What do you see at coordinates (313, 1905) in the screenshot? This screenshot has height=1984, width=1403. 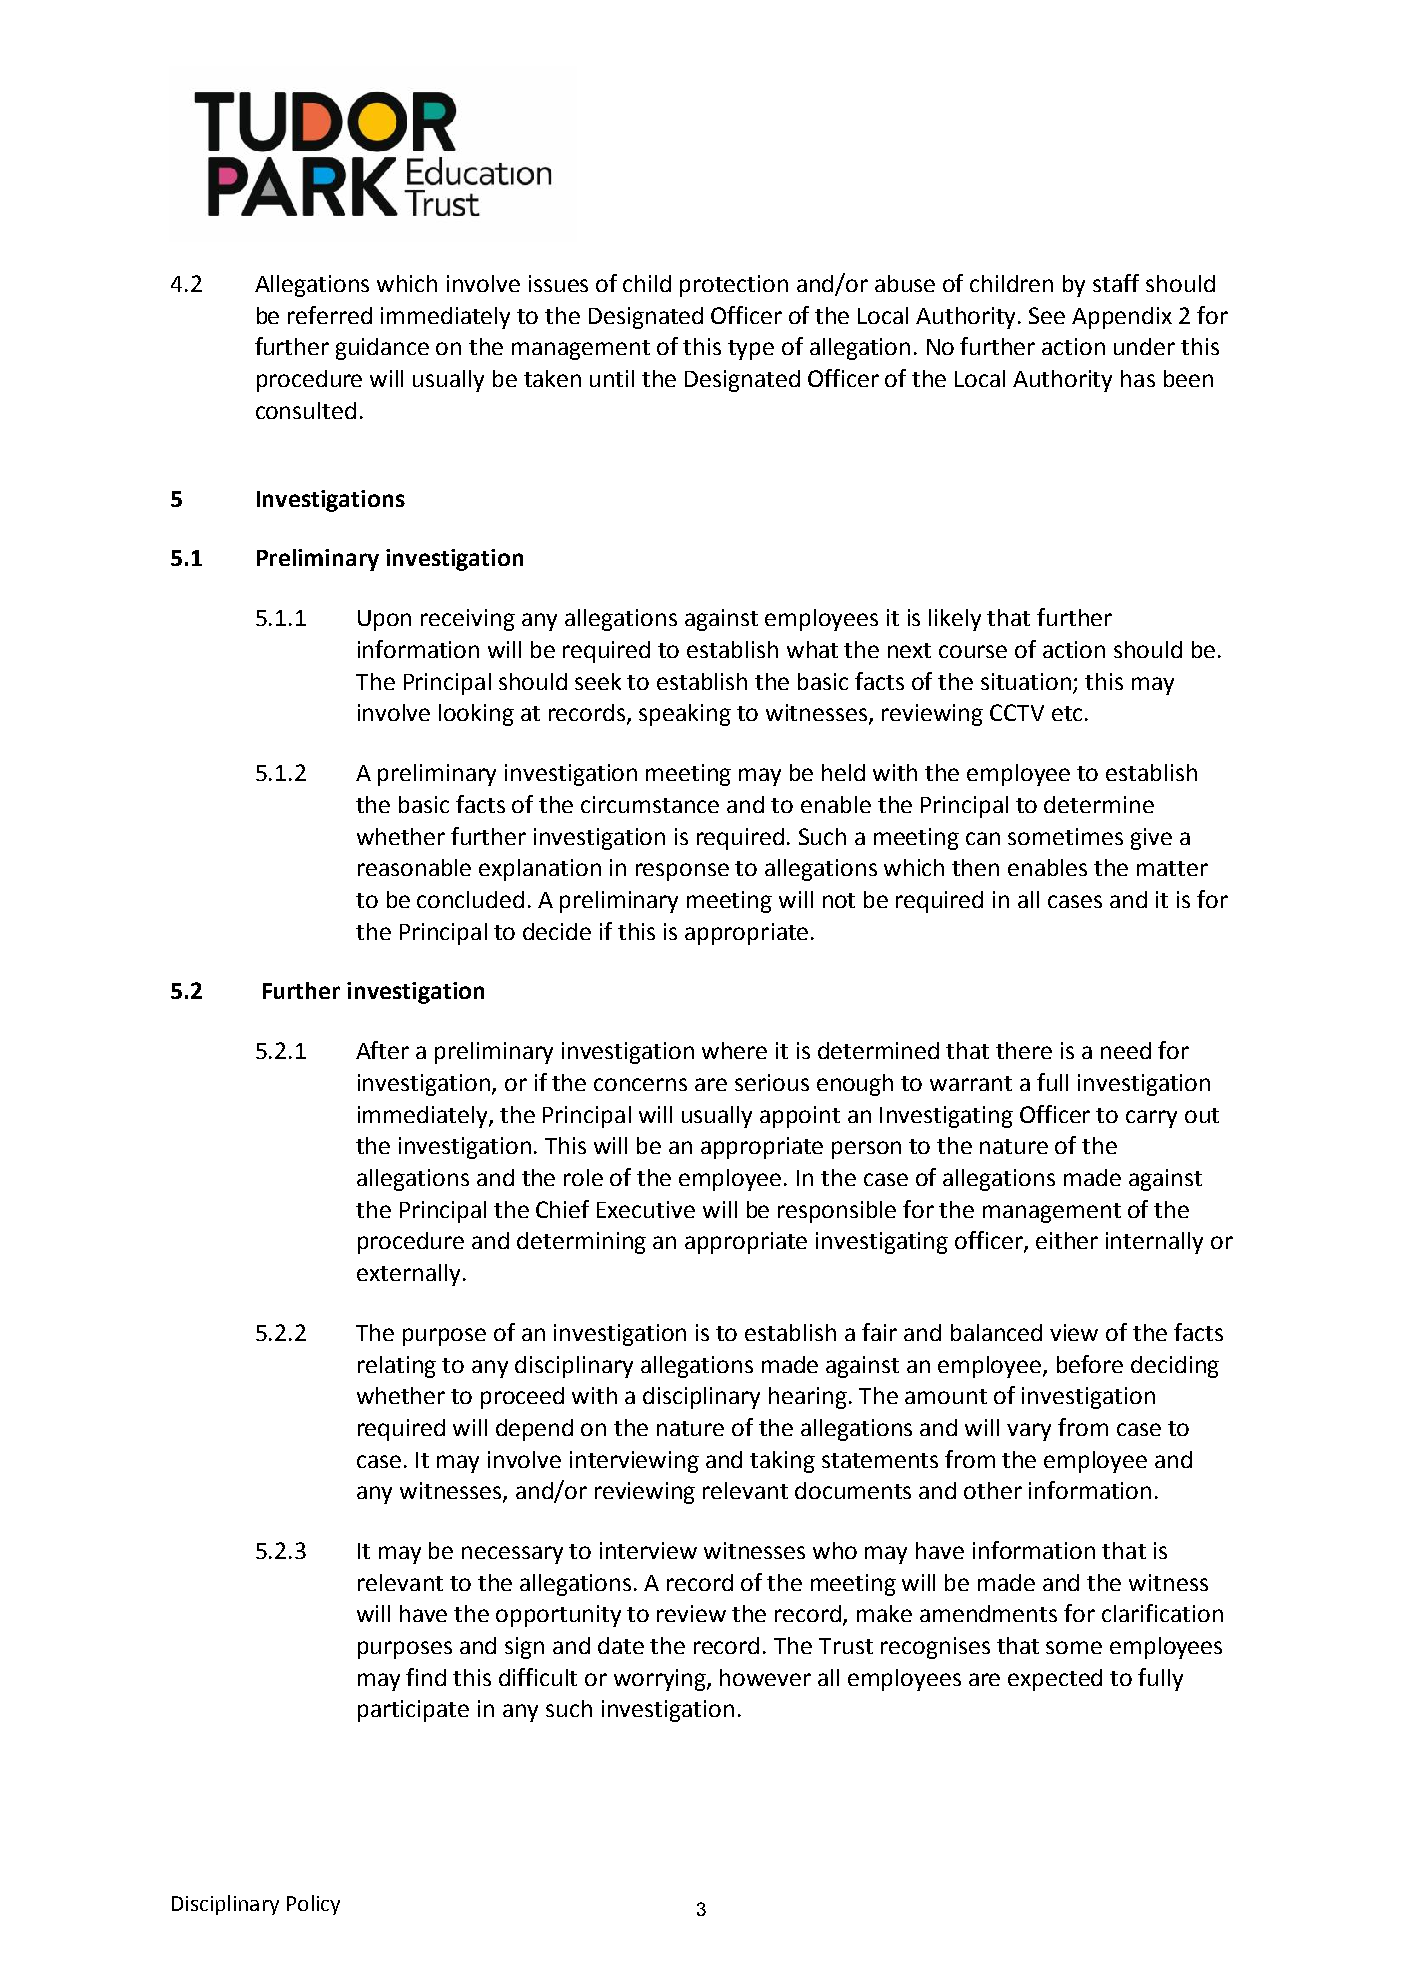 I see `Policy` at bounding box center [313, 1905].
